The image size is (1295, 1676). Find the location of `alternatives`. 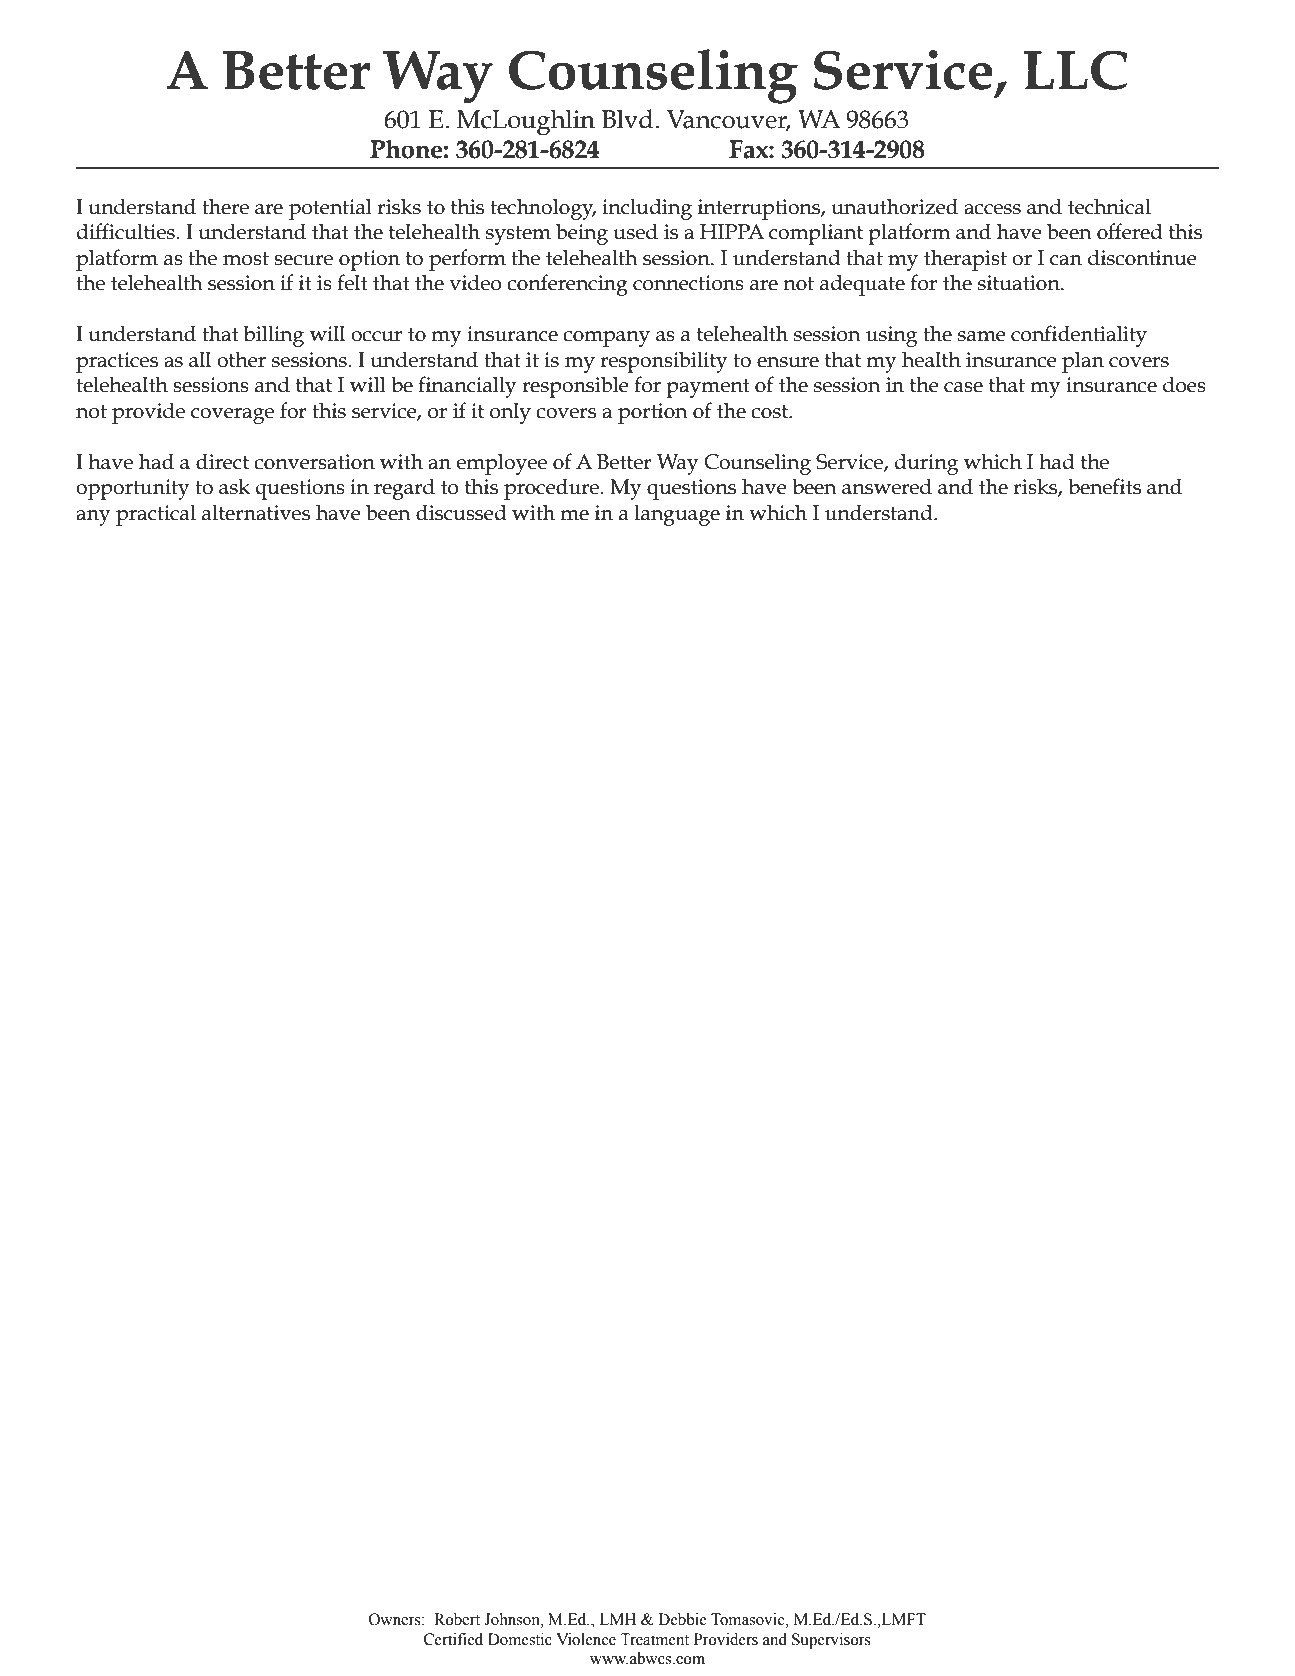

alternatives is located at coordinates (256, 512).
